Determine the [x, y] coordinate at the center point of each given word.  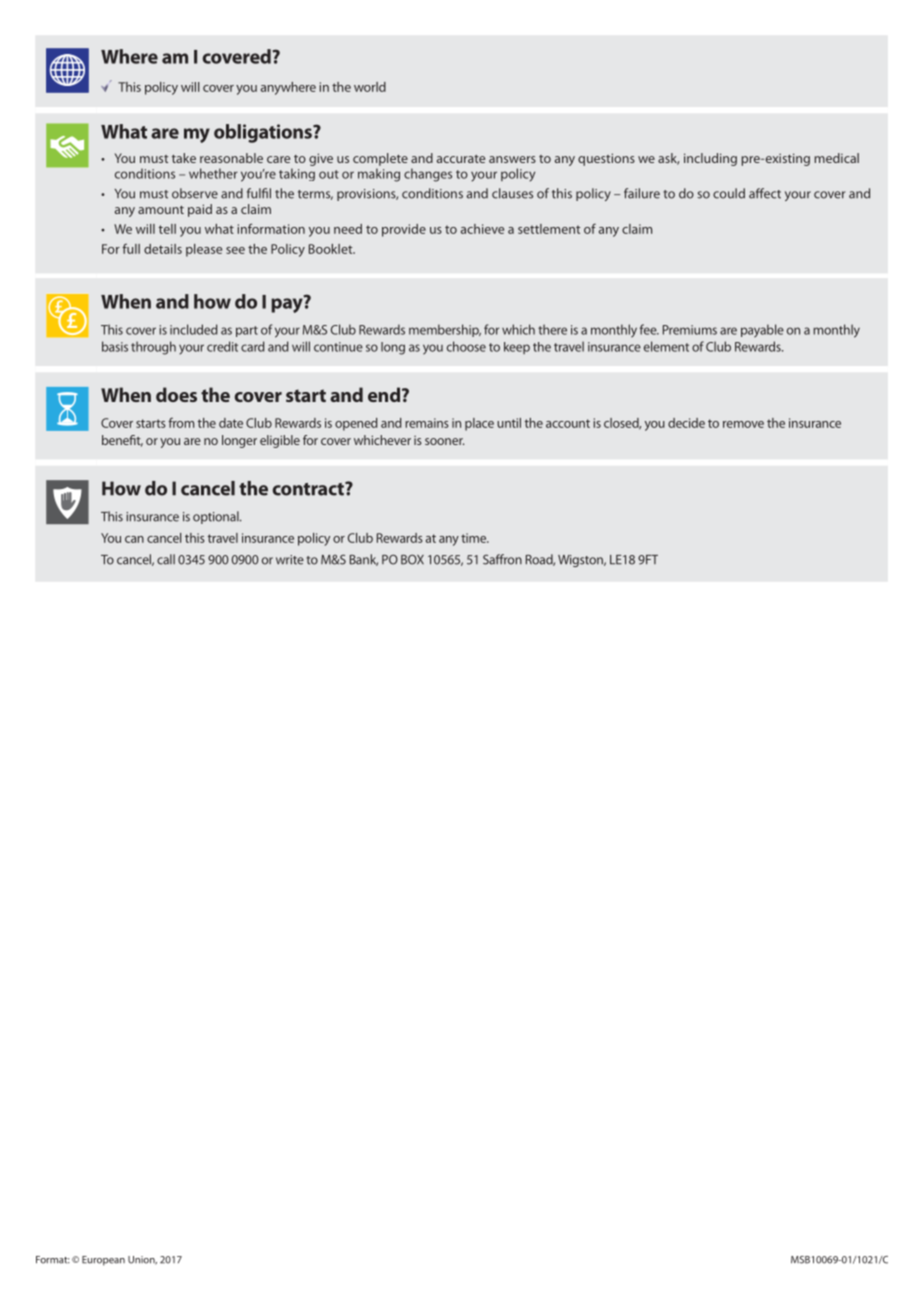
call [166, 559]
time [475, 538]
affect [765, 193]
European [103, 1261]
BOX [412, 559]
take [184, 158]
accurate [461, 159]
